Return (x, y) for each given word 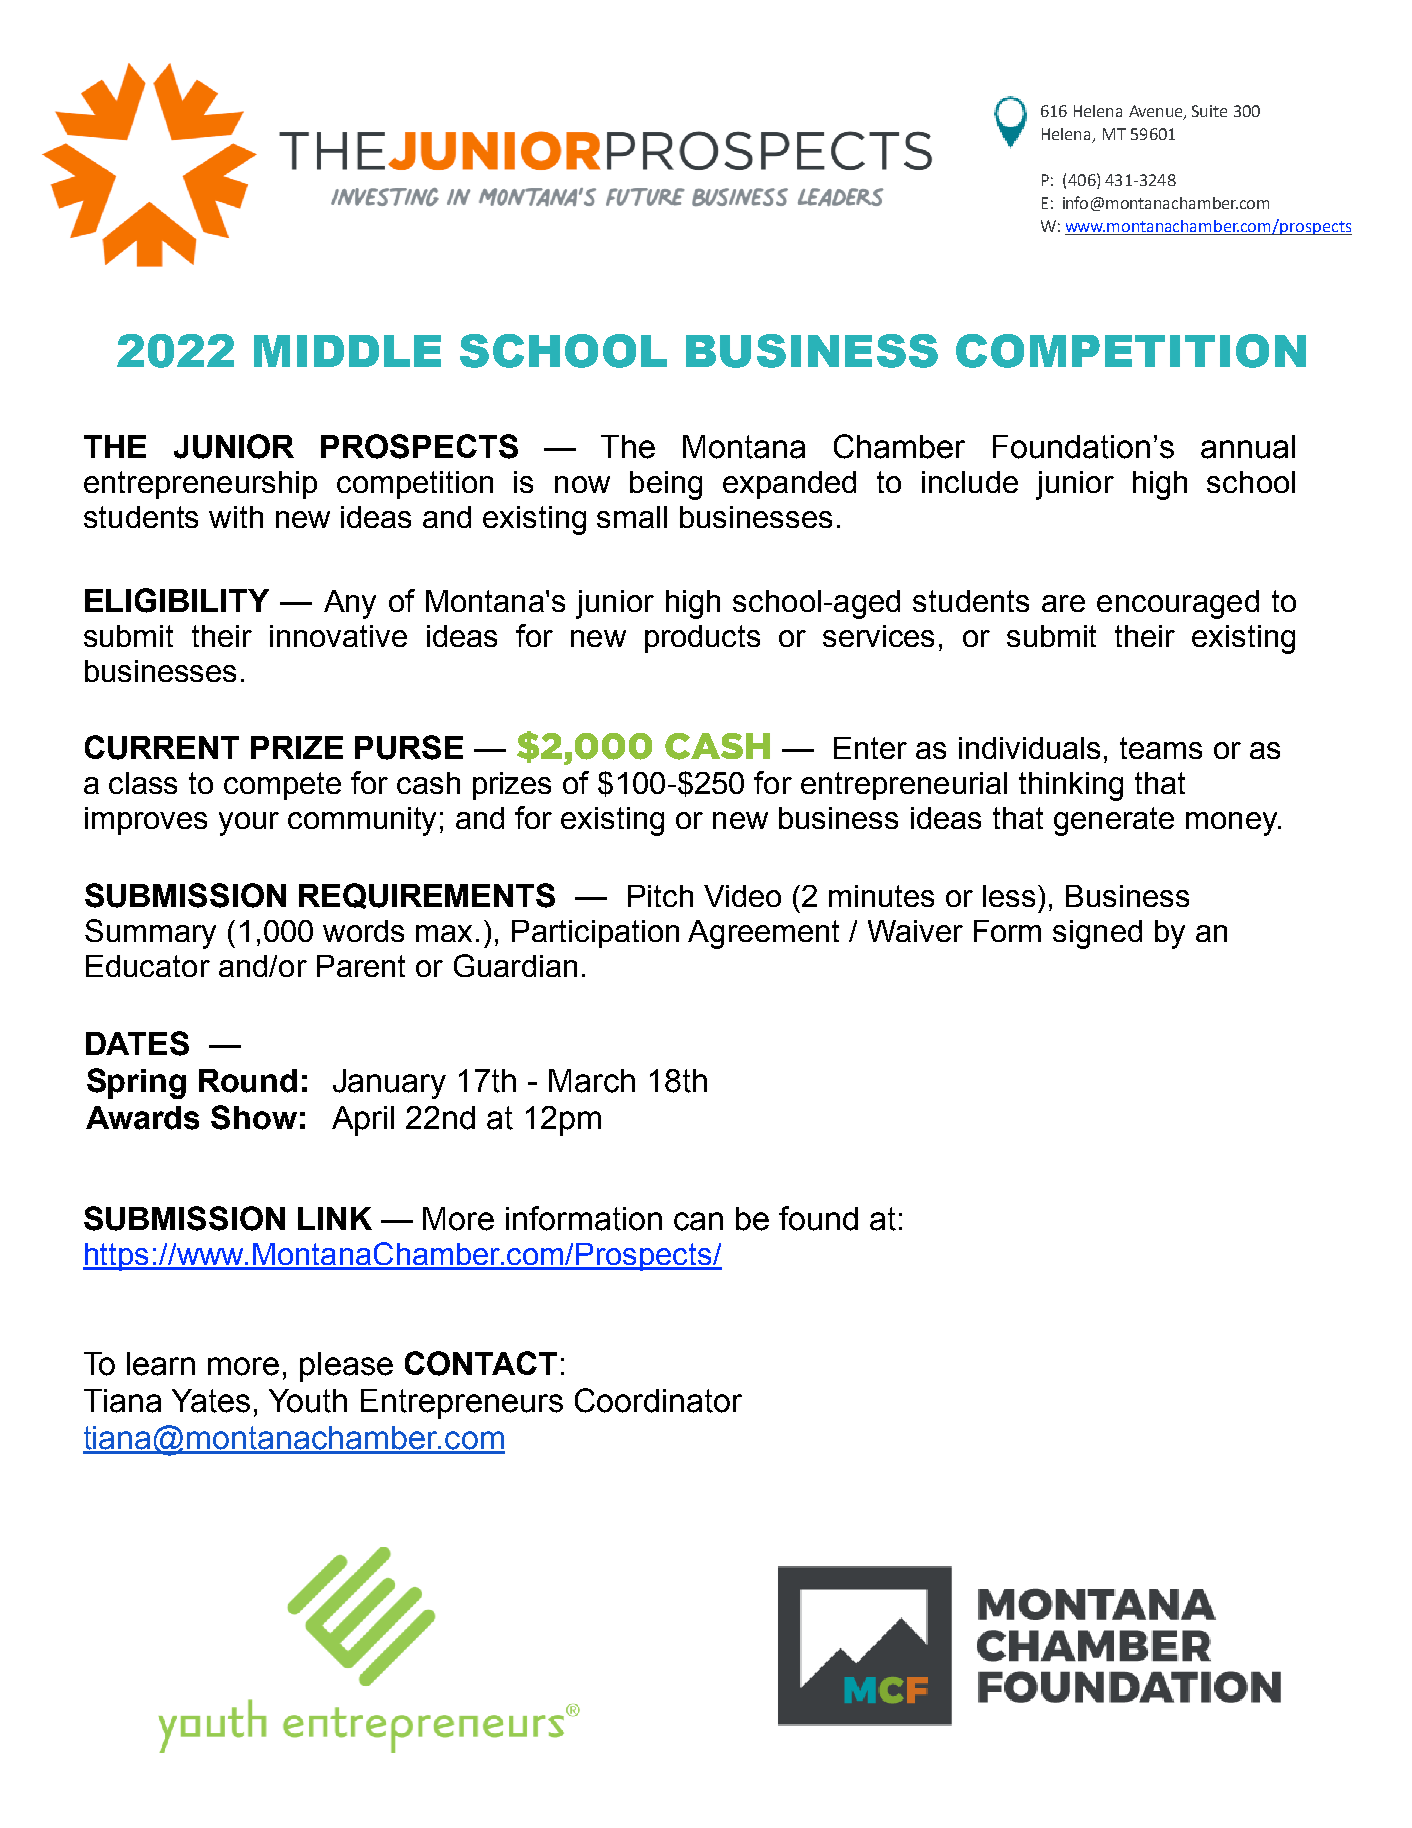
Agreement (763, 934)
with (236, 517)
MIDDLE (347, 351)
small (632, 517)
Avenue (1157, 112)
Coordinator (658, 1400)
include (970, 482)
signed (1097, 934)
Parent (361, 966)
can (698, 1221)
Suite (1209, 111)
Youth (308, 1401)
